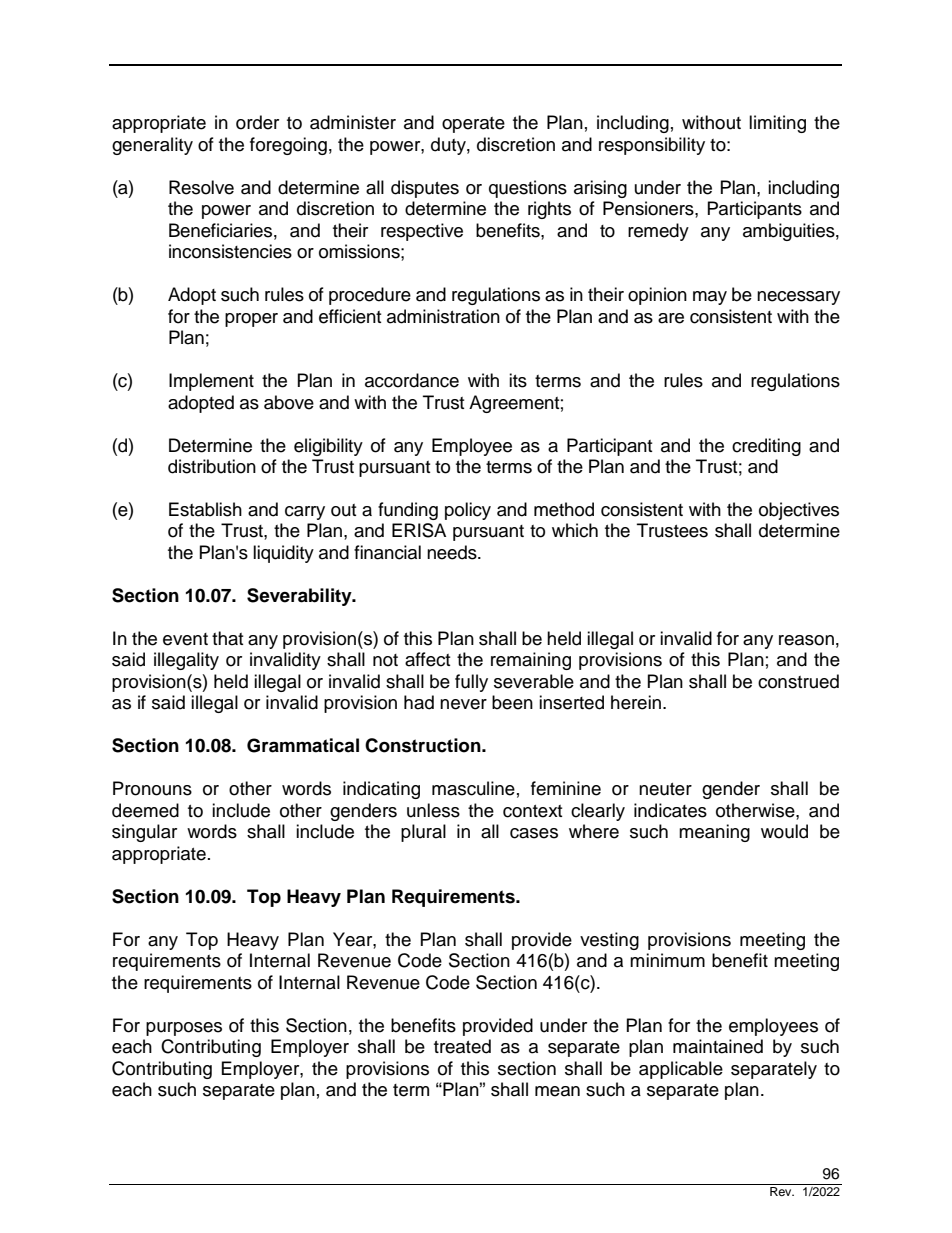  I want to click on purposes, so click(184, 1029).
